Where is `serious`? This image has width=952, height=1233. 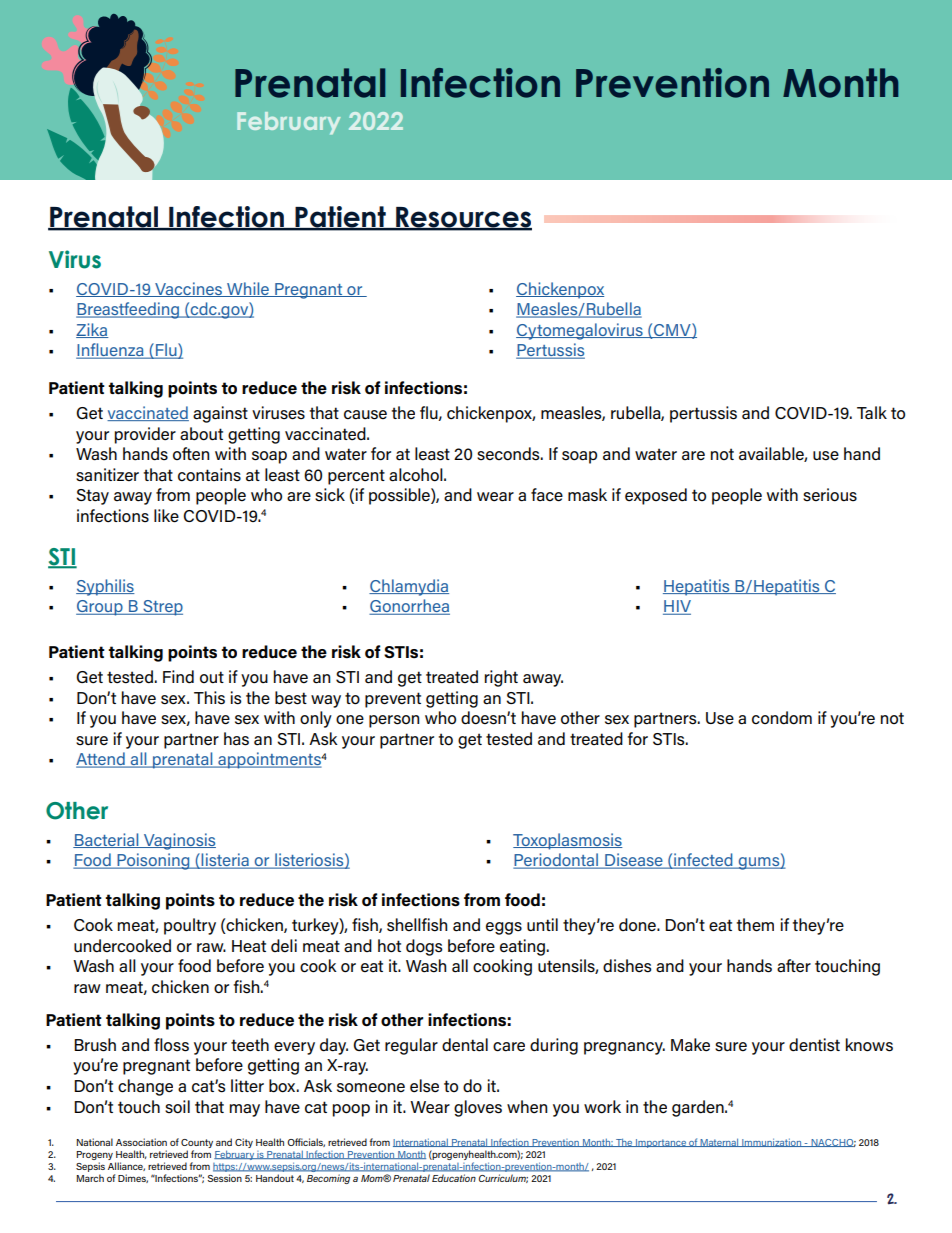 serious is located at coordinates (830, 495).
